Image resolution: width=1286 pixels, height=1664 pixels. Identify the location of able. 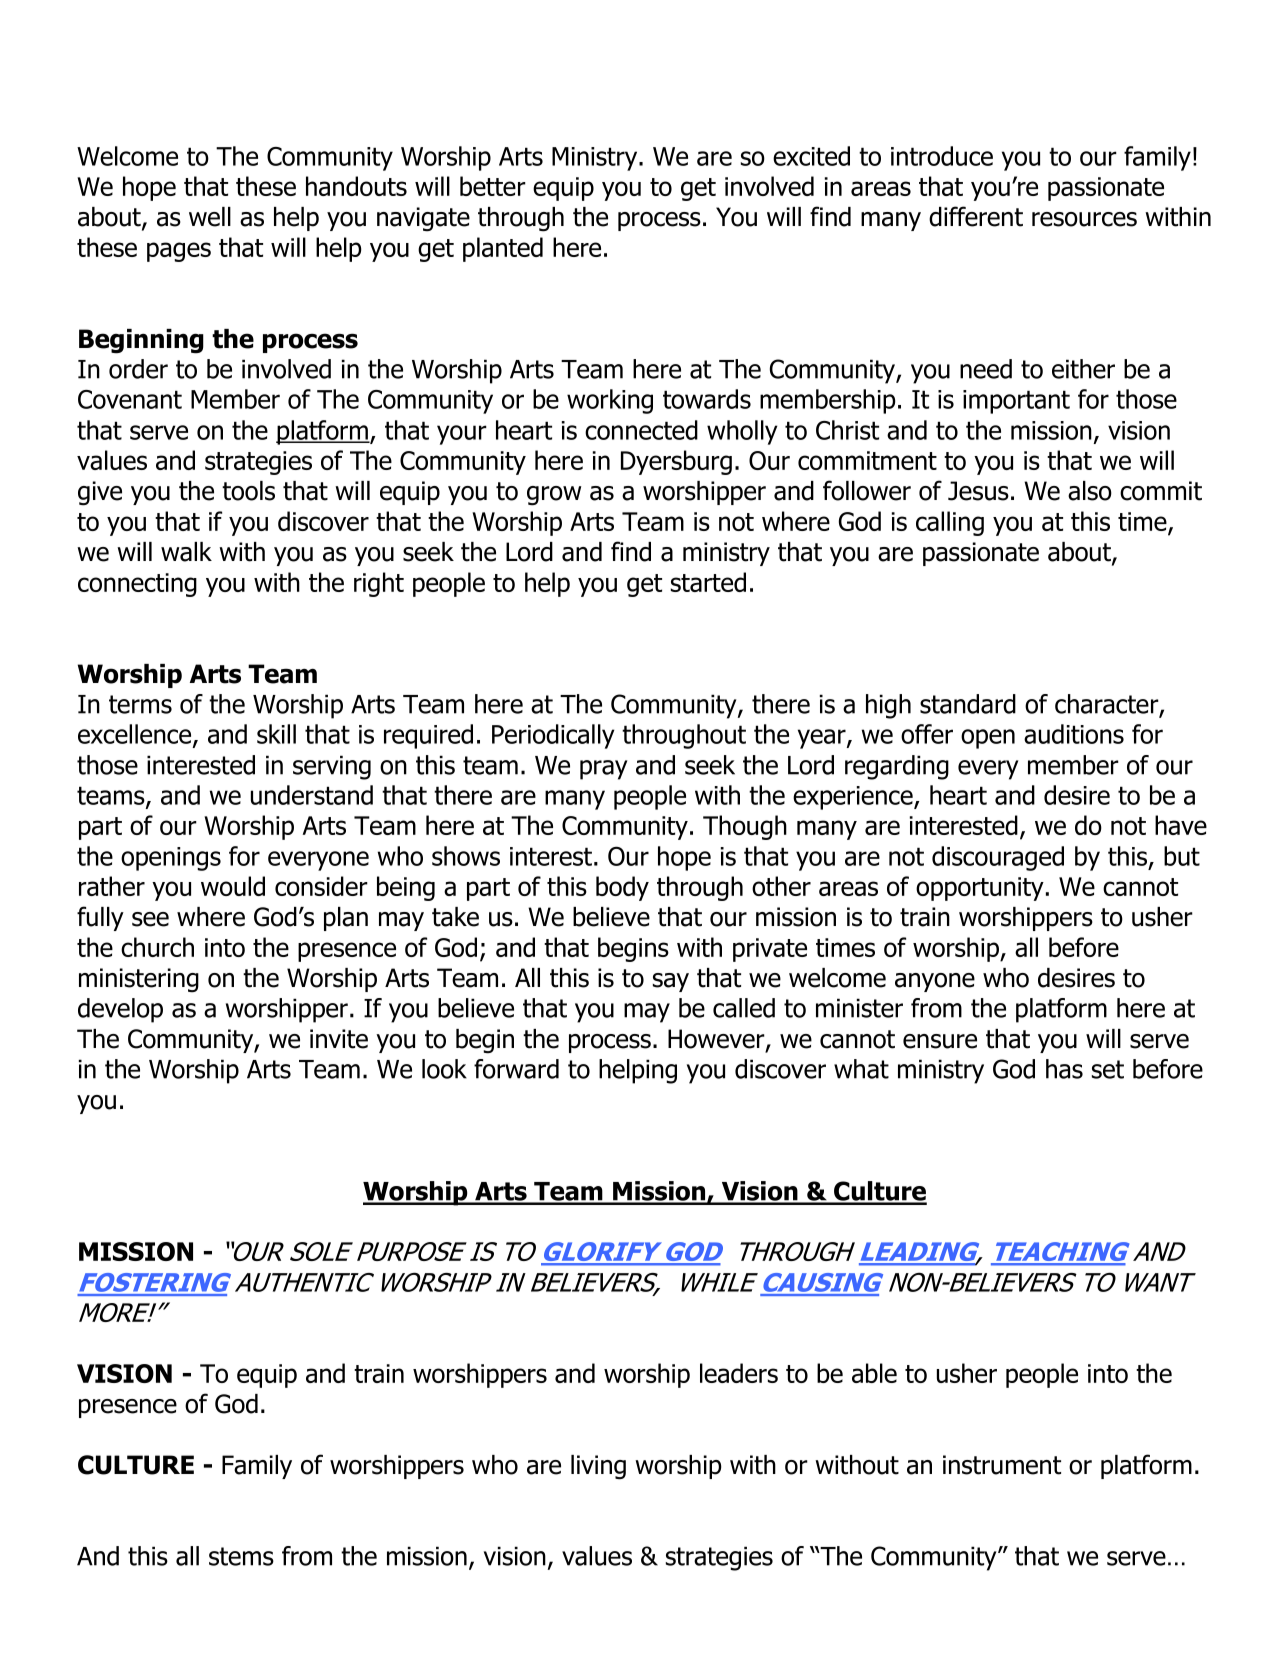
(874, 1373).
